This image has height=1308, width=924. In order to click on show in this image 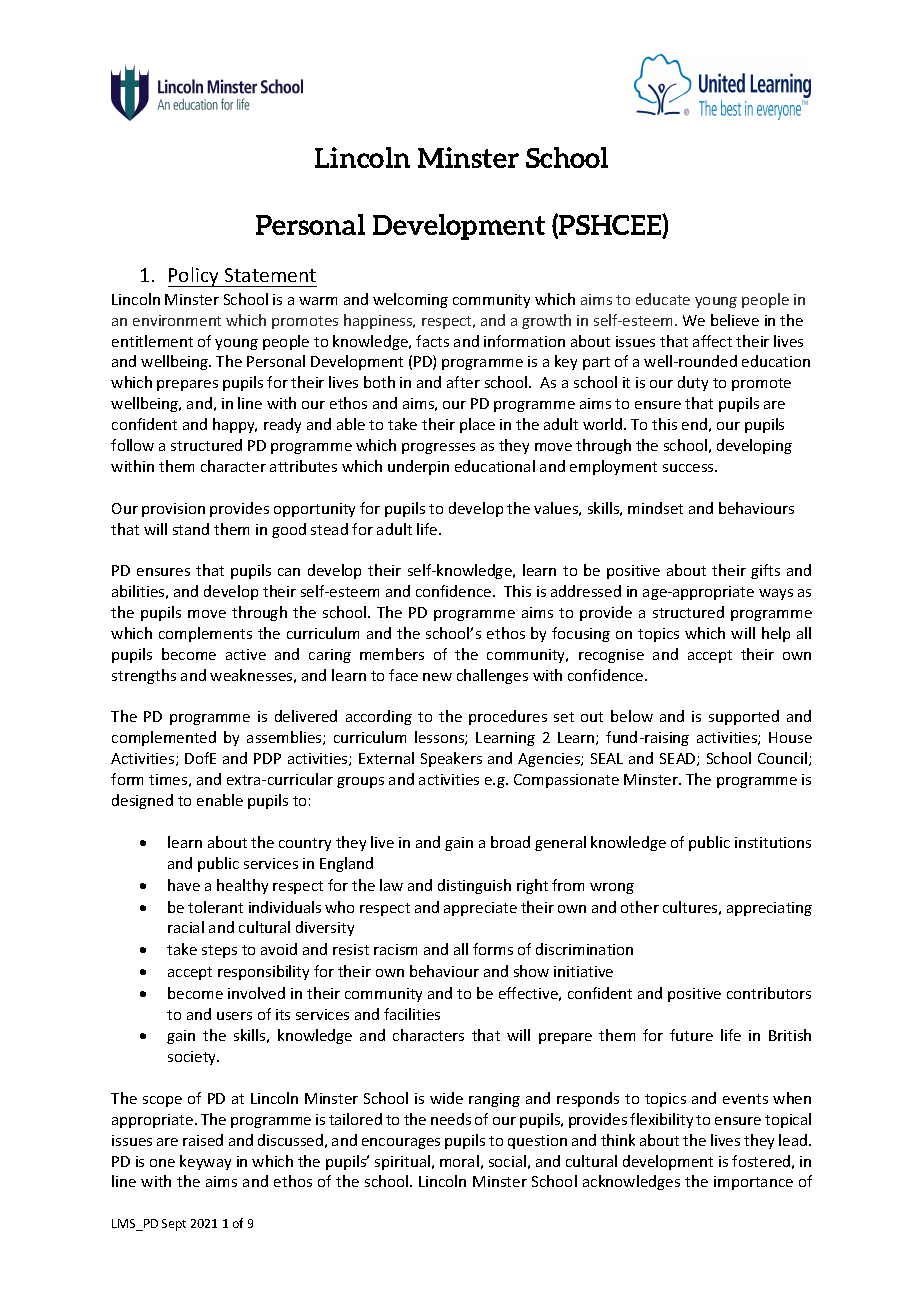, I will do `click(531, 971)`.
